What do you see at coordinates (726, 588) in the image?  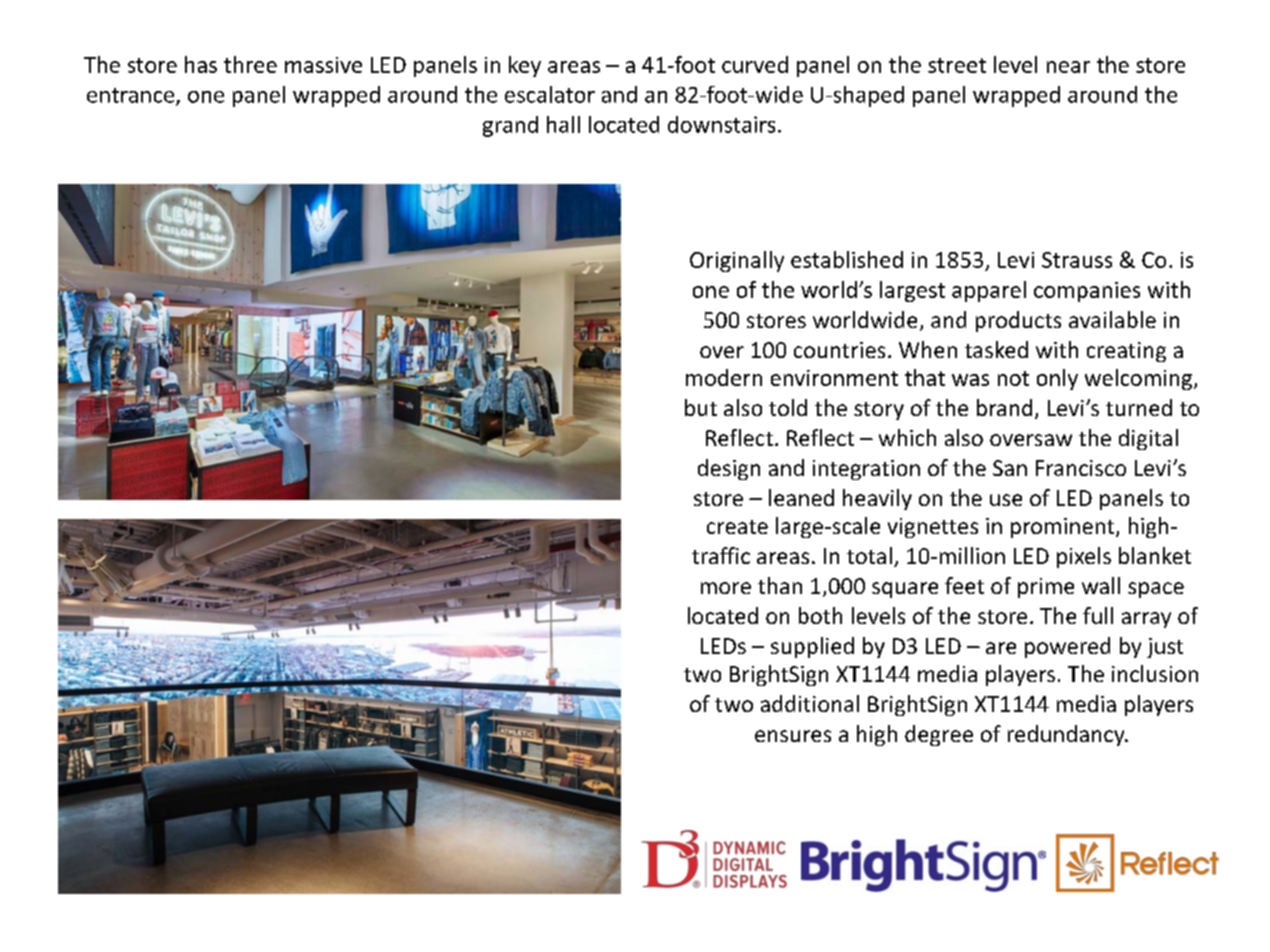 I see `more` at bounding box center [726, 588].
